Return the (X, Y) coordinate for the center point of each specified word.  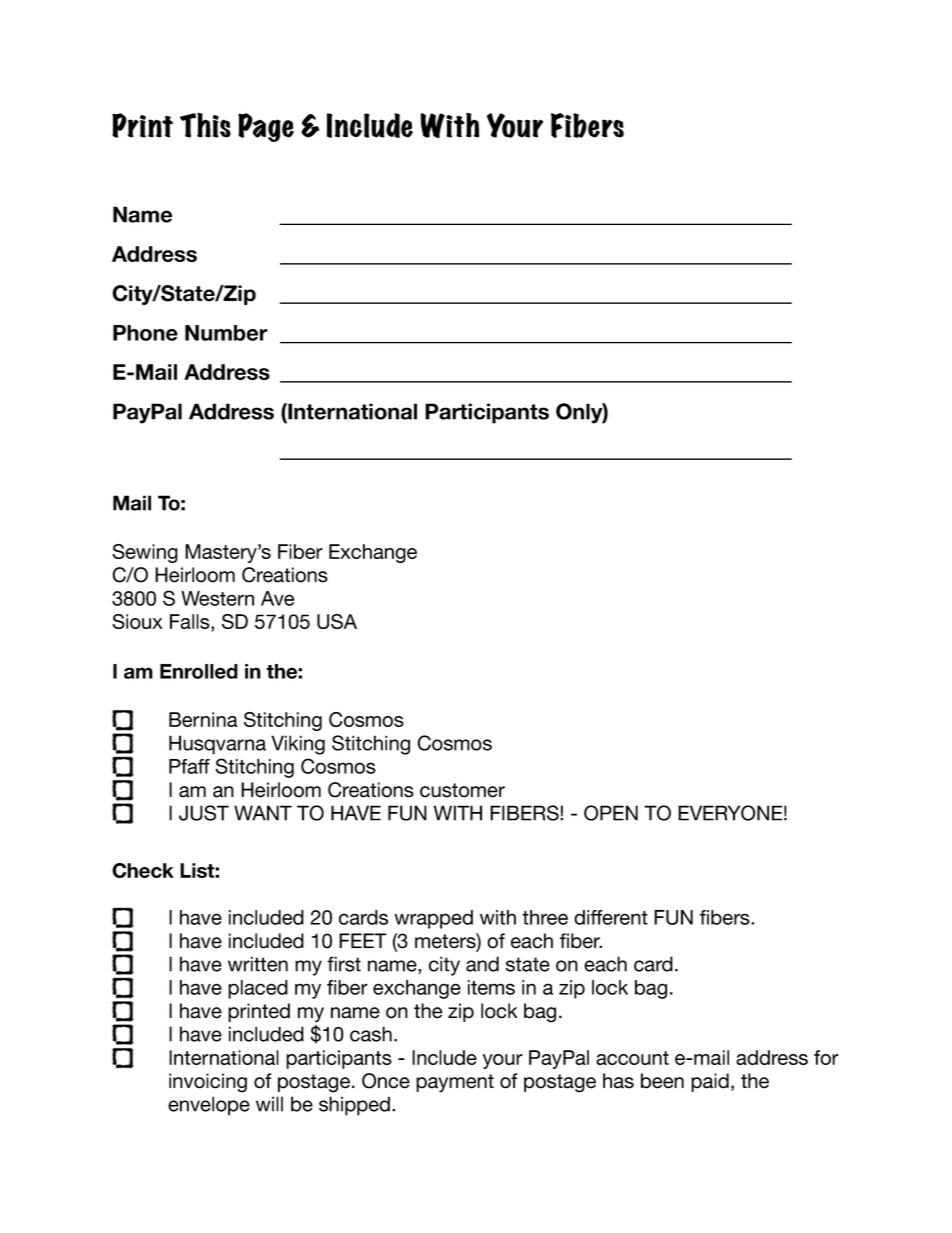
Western (217, 598)
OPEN (611, 813)
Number (226, 333)
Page (266, 127)
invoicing (208, 1083)
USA (337, 621)
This (205, 125)
